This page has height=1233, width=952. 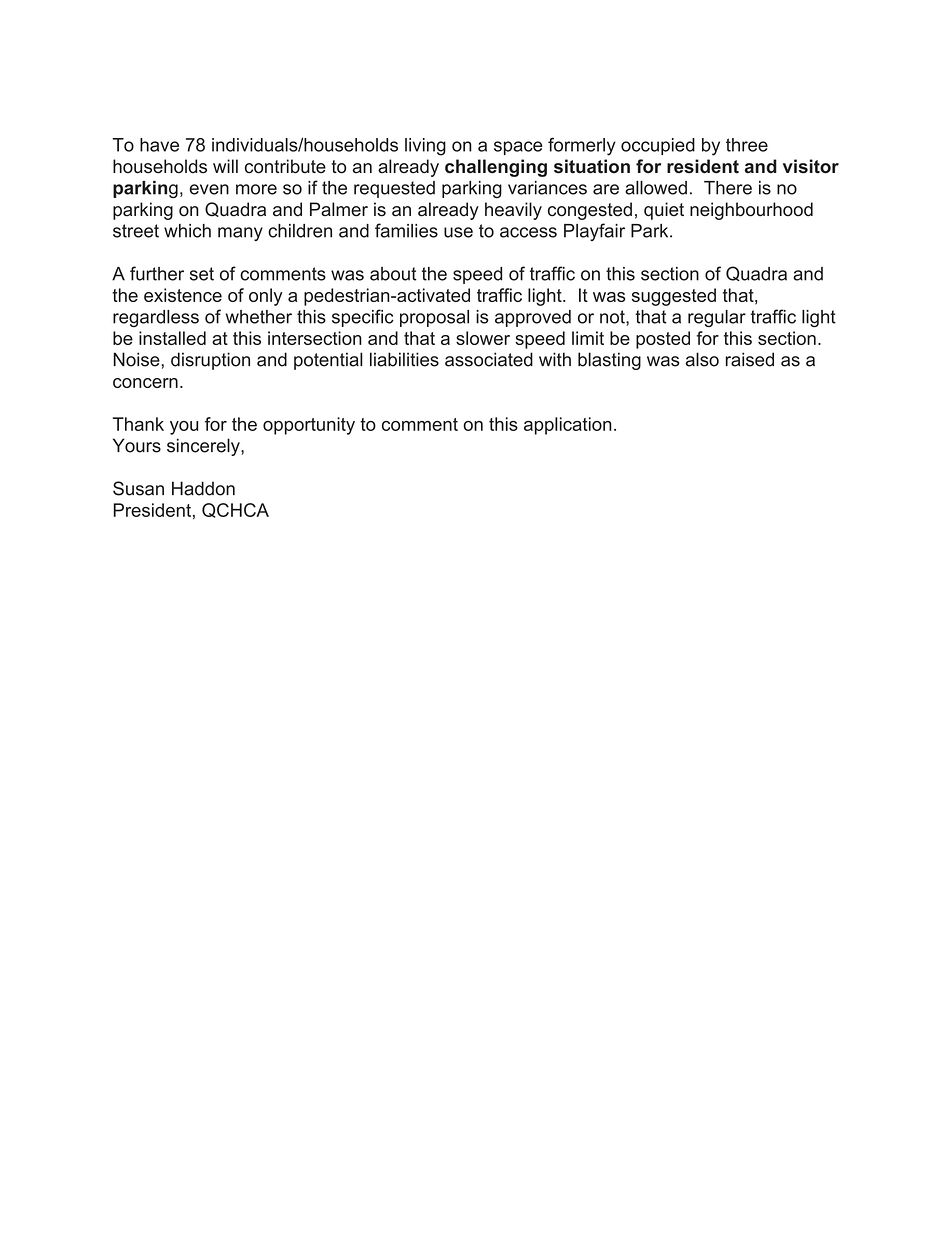 I want to click on set, so click(x=202, y=274).
